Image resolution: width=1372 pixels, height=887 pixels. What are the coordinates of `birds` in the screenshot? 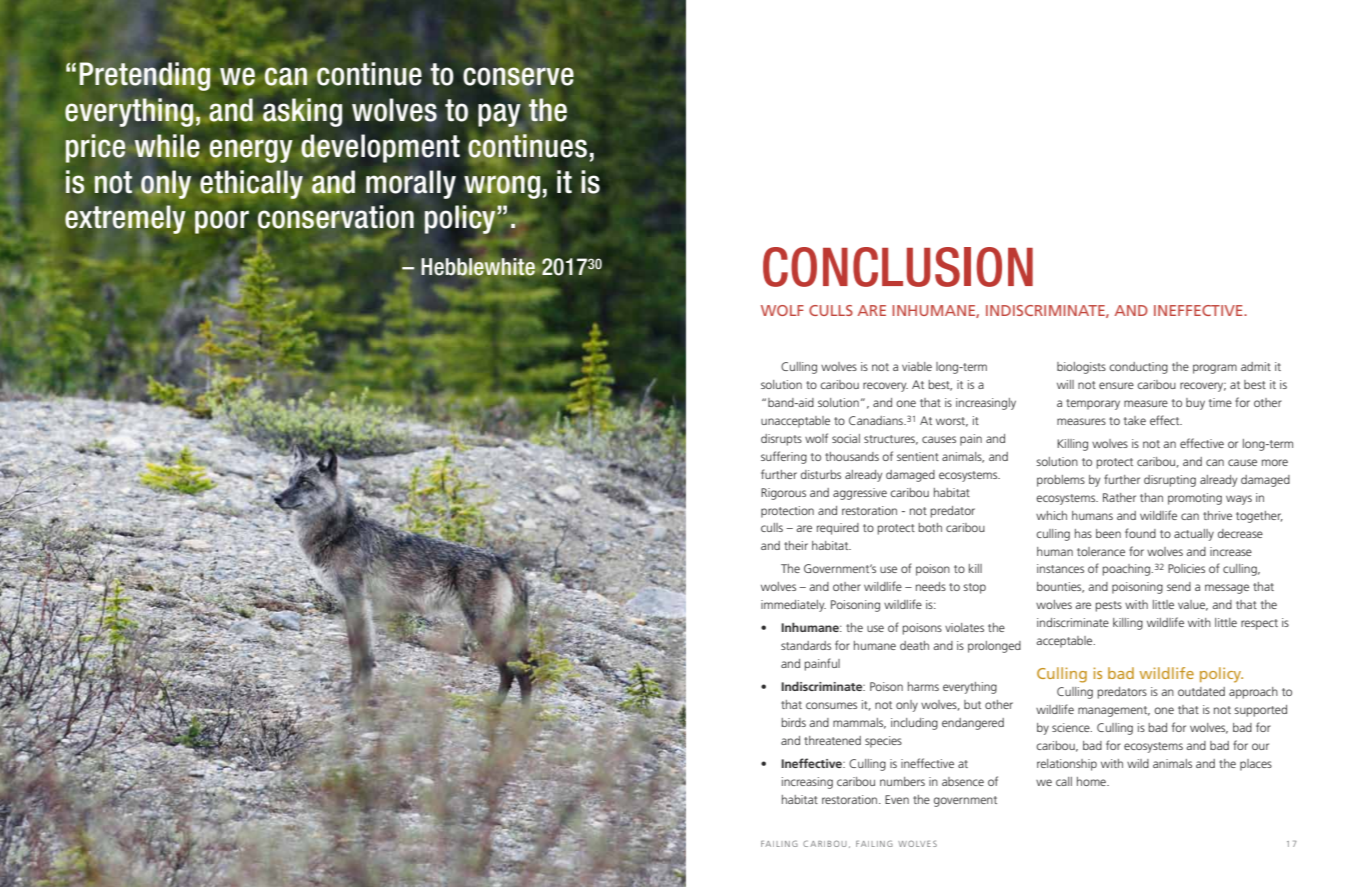 It's located at (794, 722).
